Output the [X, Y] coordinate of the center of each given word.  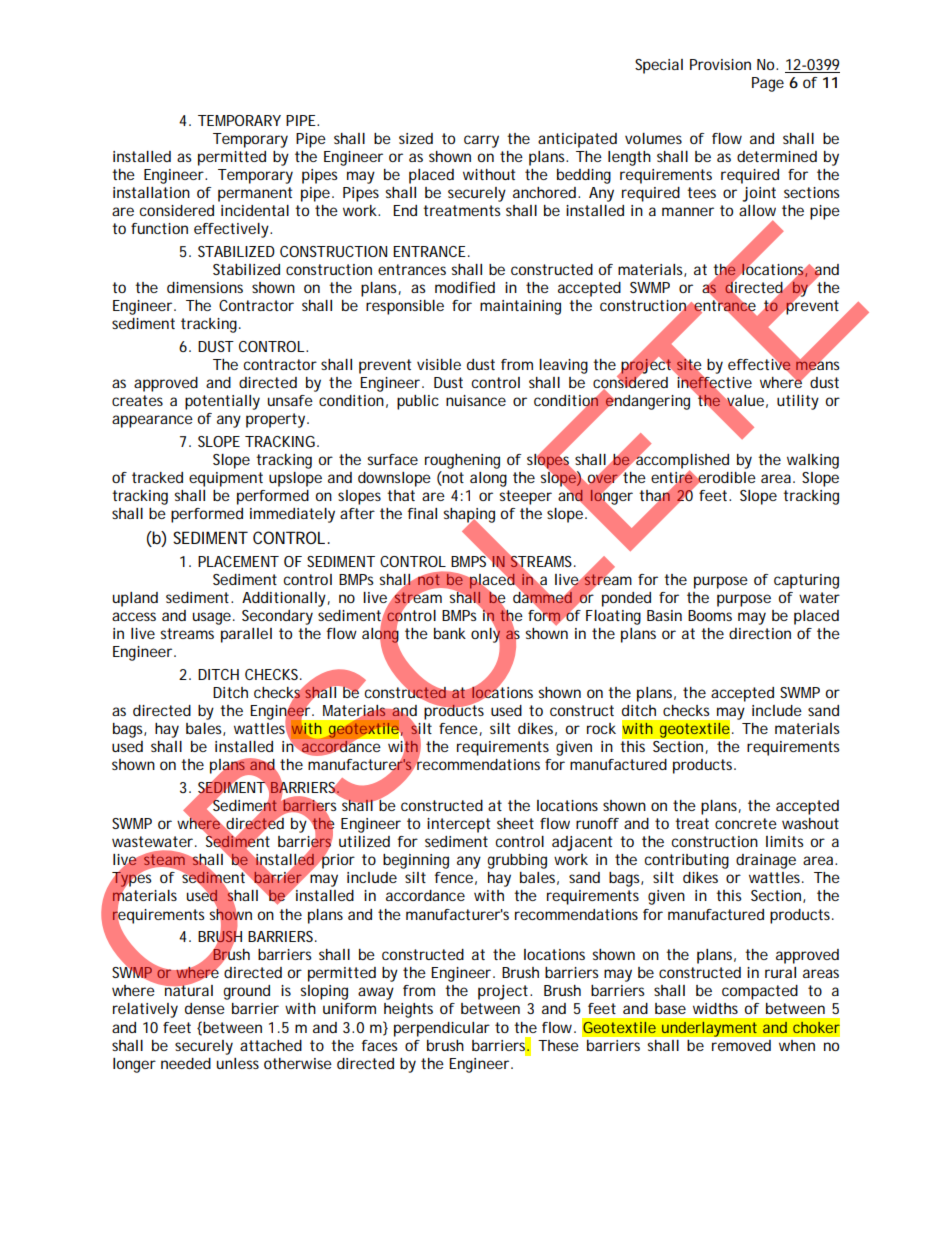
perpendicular [442, 1029]
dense [205, 1008]
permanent [255, 194]
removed [741, 1045]
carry [481, 141]
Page [768, 84]
